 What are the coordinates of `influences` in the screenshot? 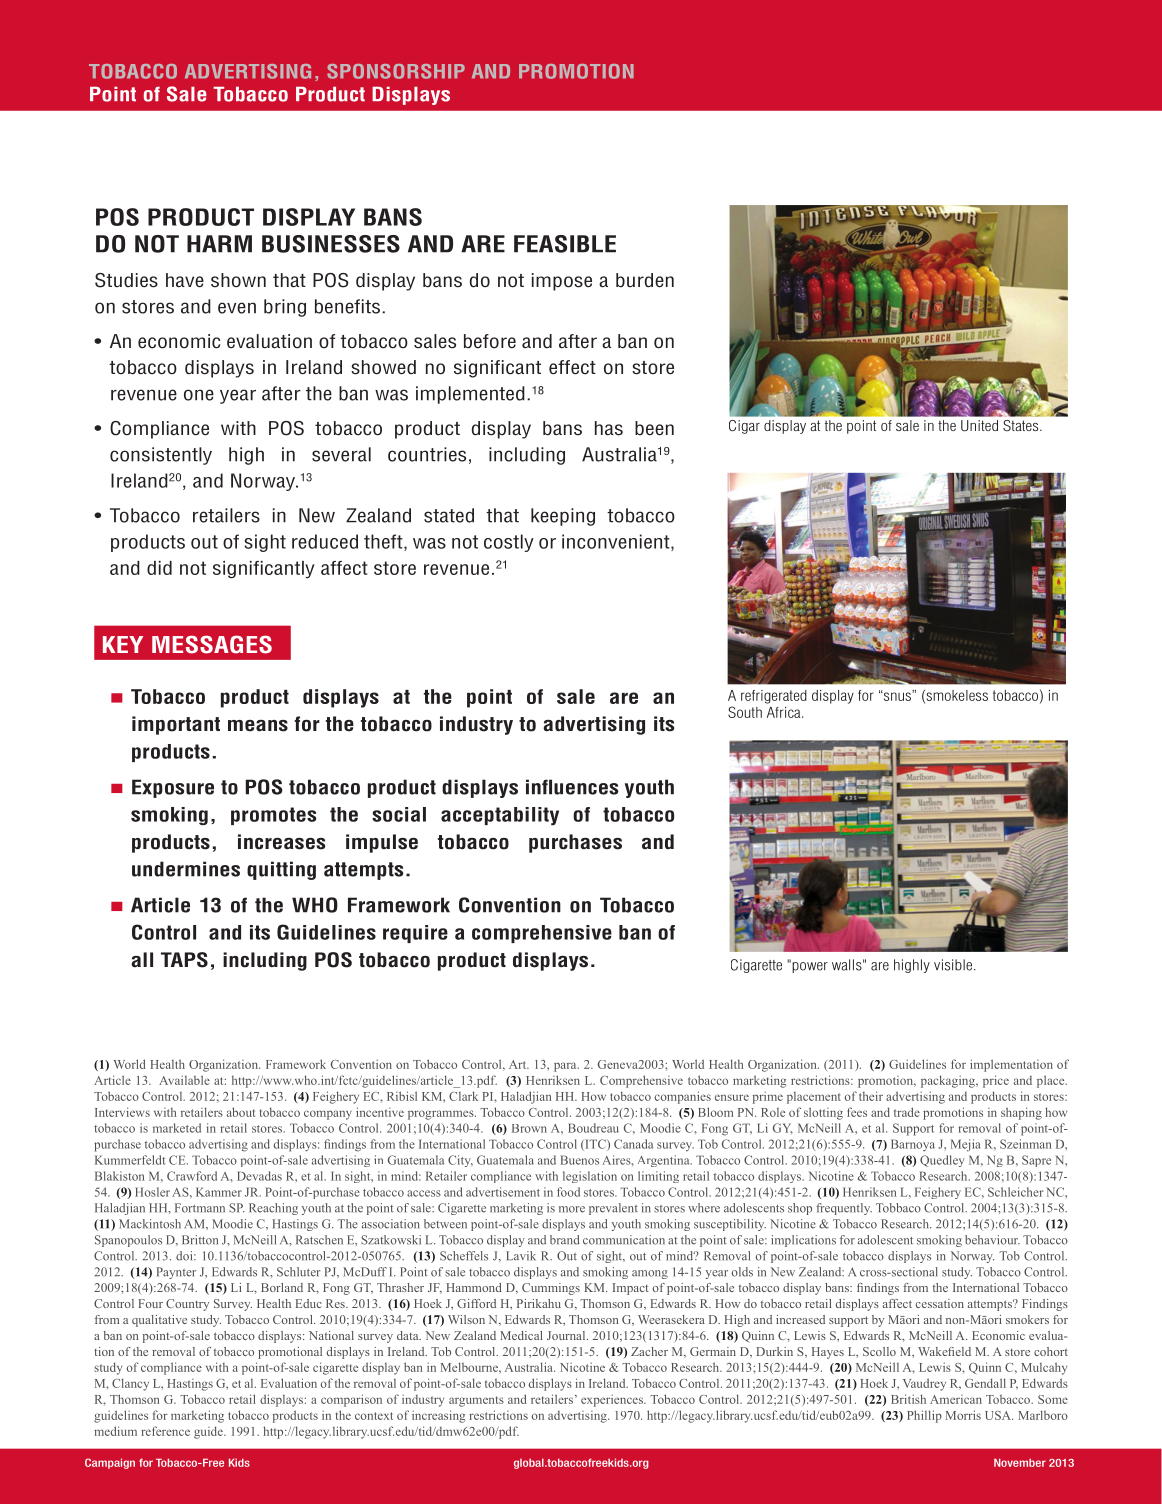 It's located at (572, 787).
